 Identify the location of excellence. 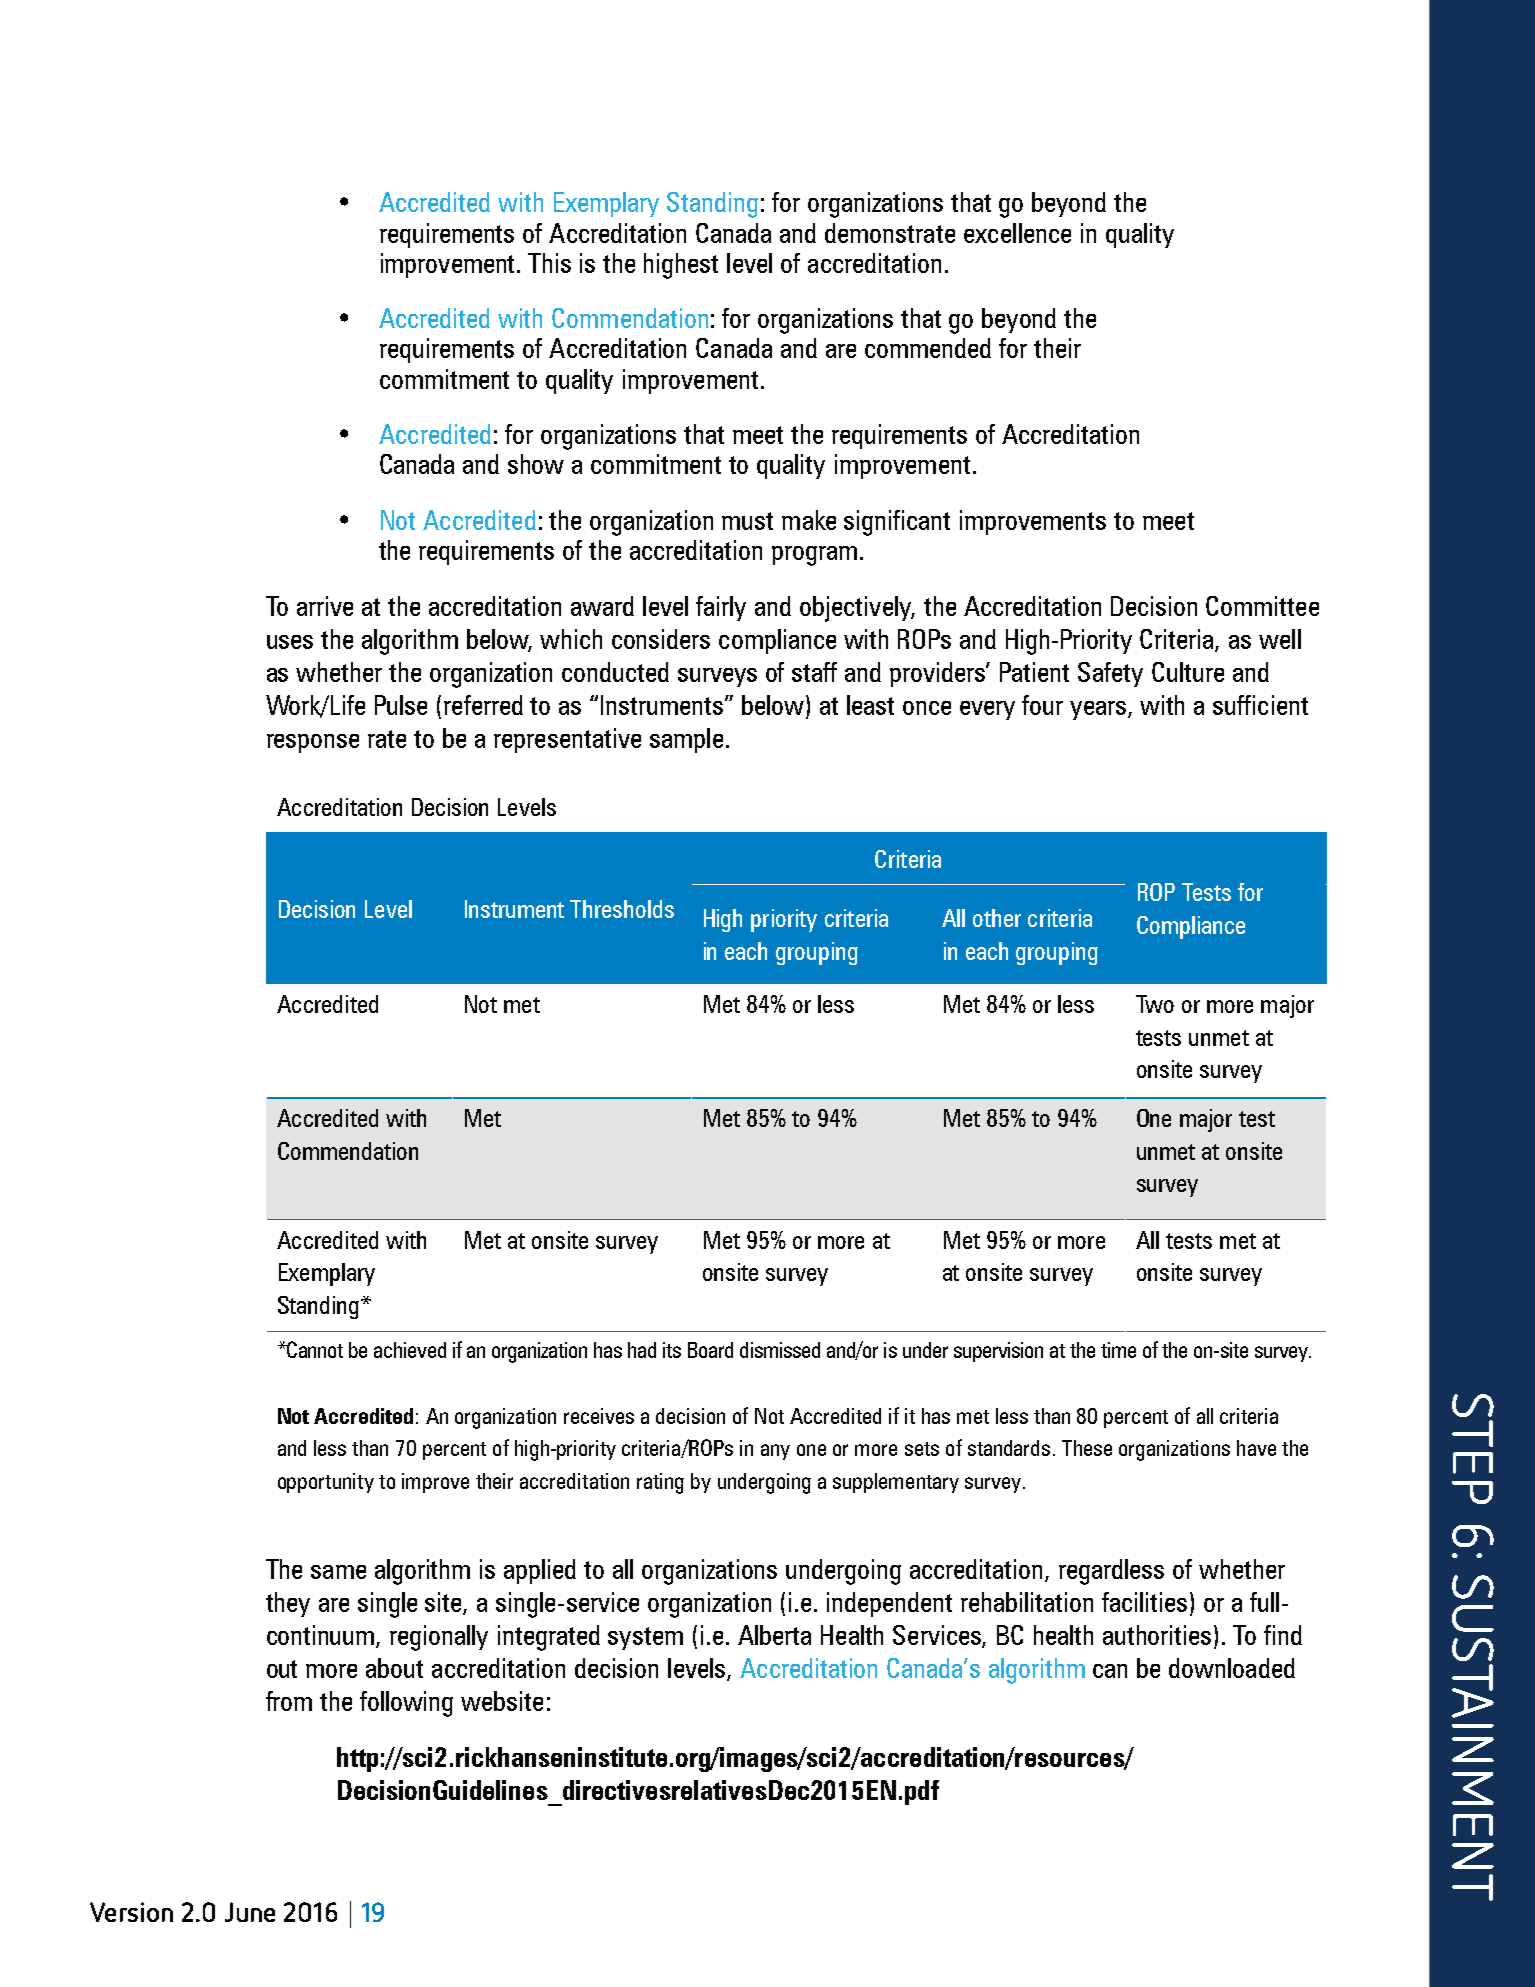
(1017, 233).
